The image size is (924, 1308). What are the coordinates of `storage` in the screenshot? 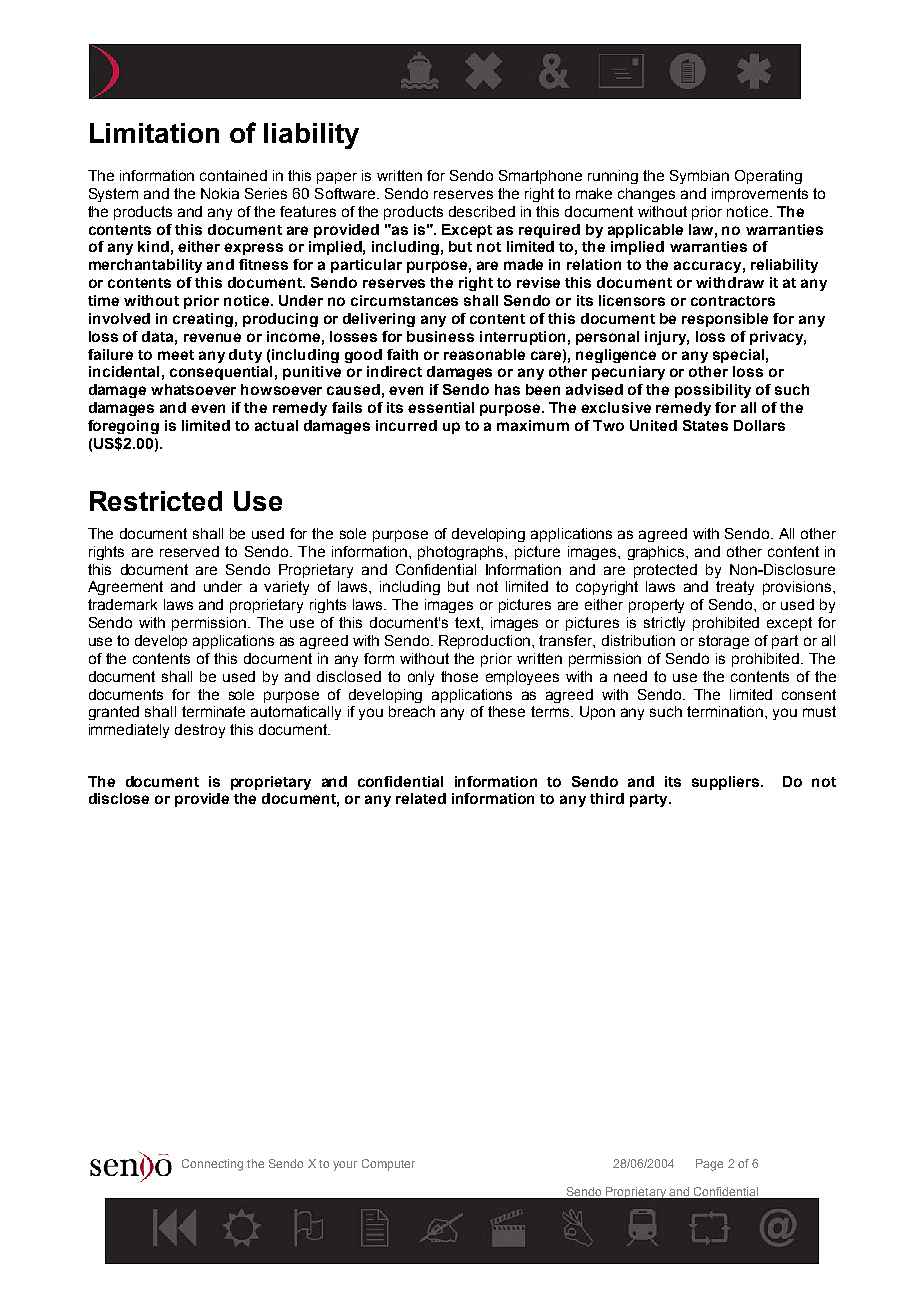 It's located at (724, 642).
